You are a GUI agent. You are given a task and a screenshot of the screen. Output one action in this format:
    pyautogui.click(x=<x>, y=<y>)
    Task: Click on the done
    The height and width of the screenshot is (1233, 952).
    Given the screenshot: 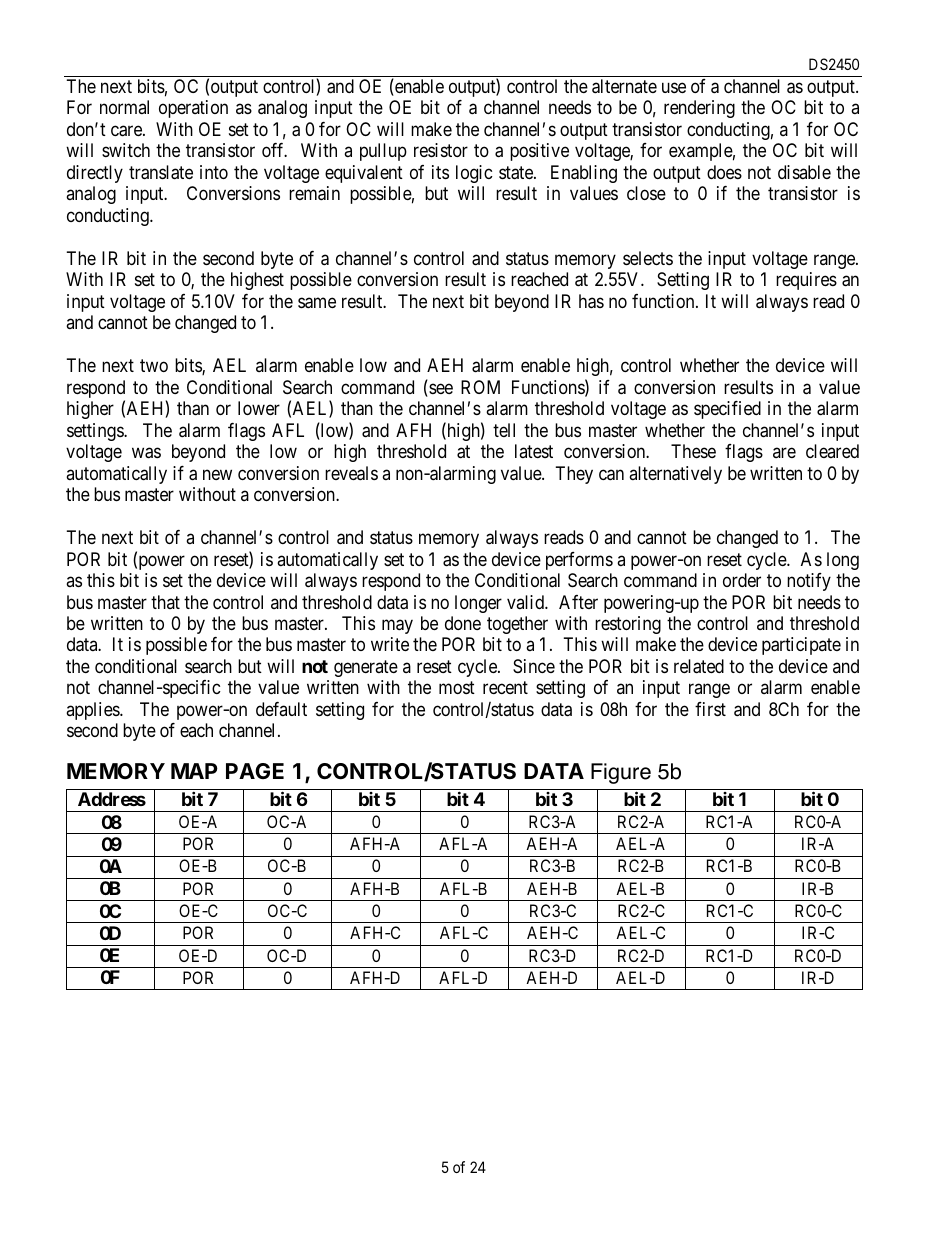 What is the action you would take?
    pyautogui.click(x=463, y=623)
